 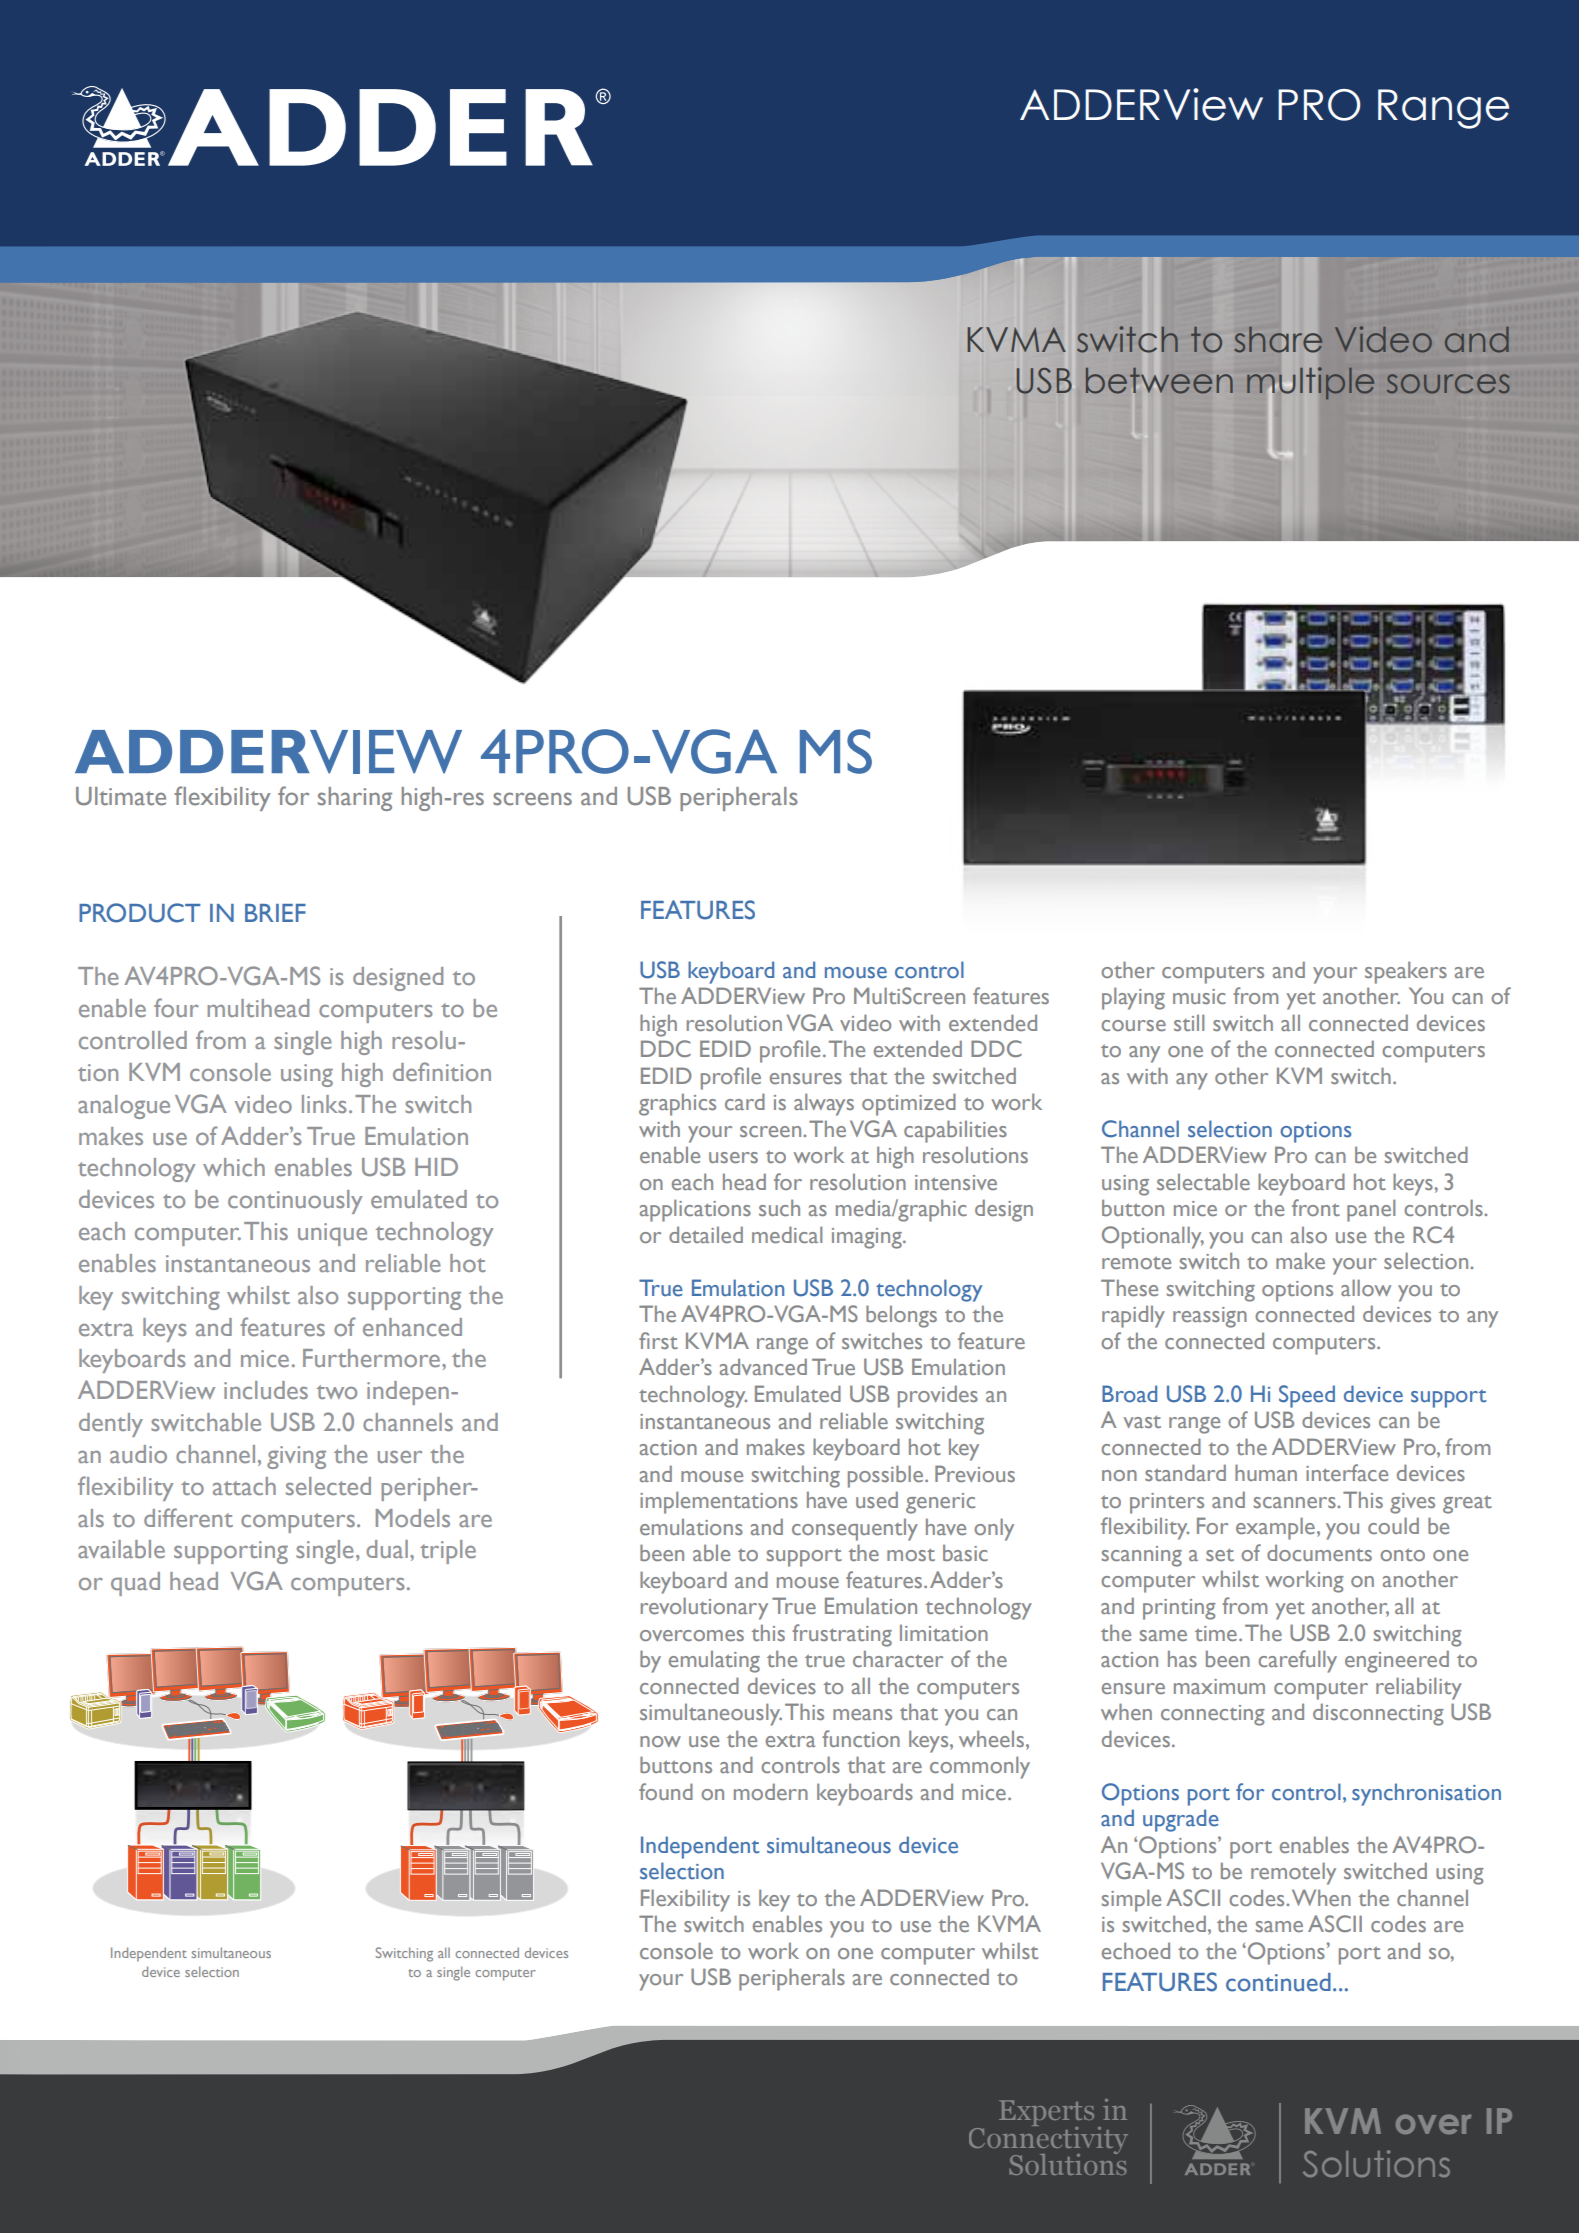 I want to click on continued, so click(x=1278, y=1982).
